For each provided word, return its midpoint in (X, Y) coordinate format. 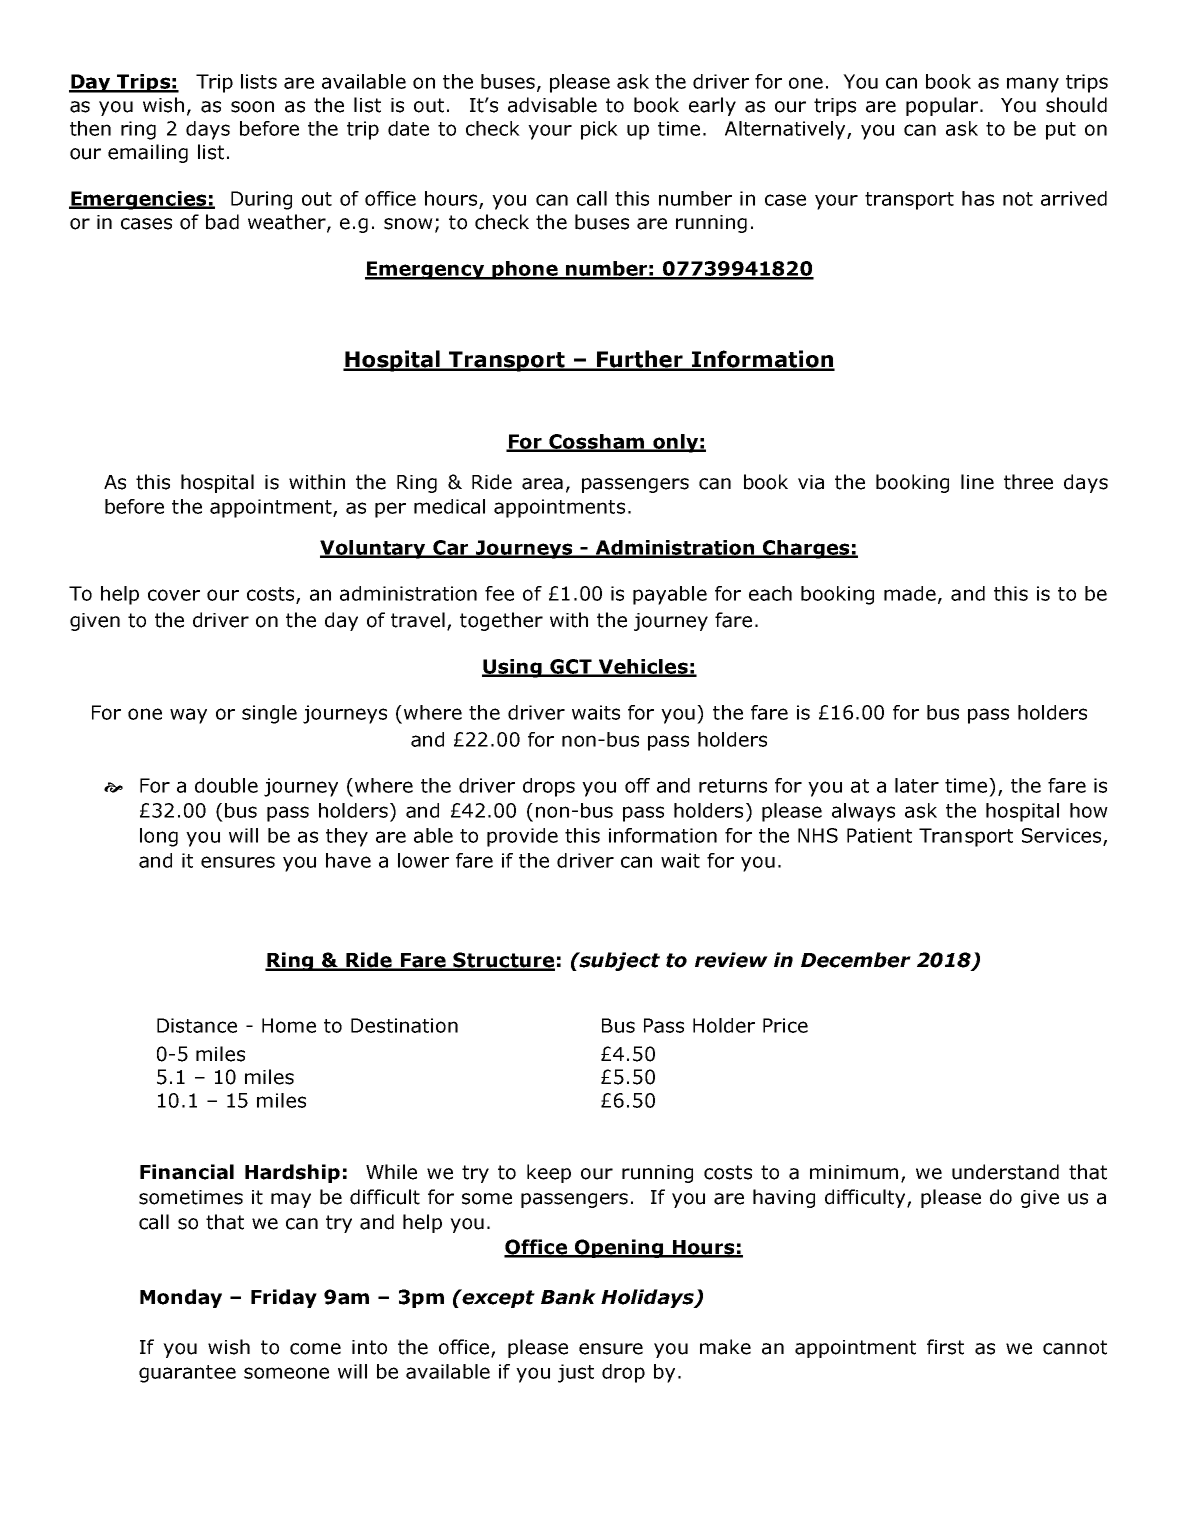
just (576, 1373)
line (977, 482)
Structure (503, 961)
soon (252, 107)
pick (599, 130)
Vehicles (643, 667)
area (542, 484)
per (390, 510)
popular (942, 106)
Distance (197, 1025)
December (856, 960)
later (917, 785)
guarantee (187, 1374)
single (269, 714)
